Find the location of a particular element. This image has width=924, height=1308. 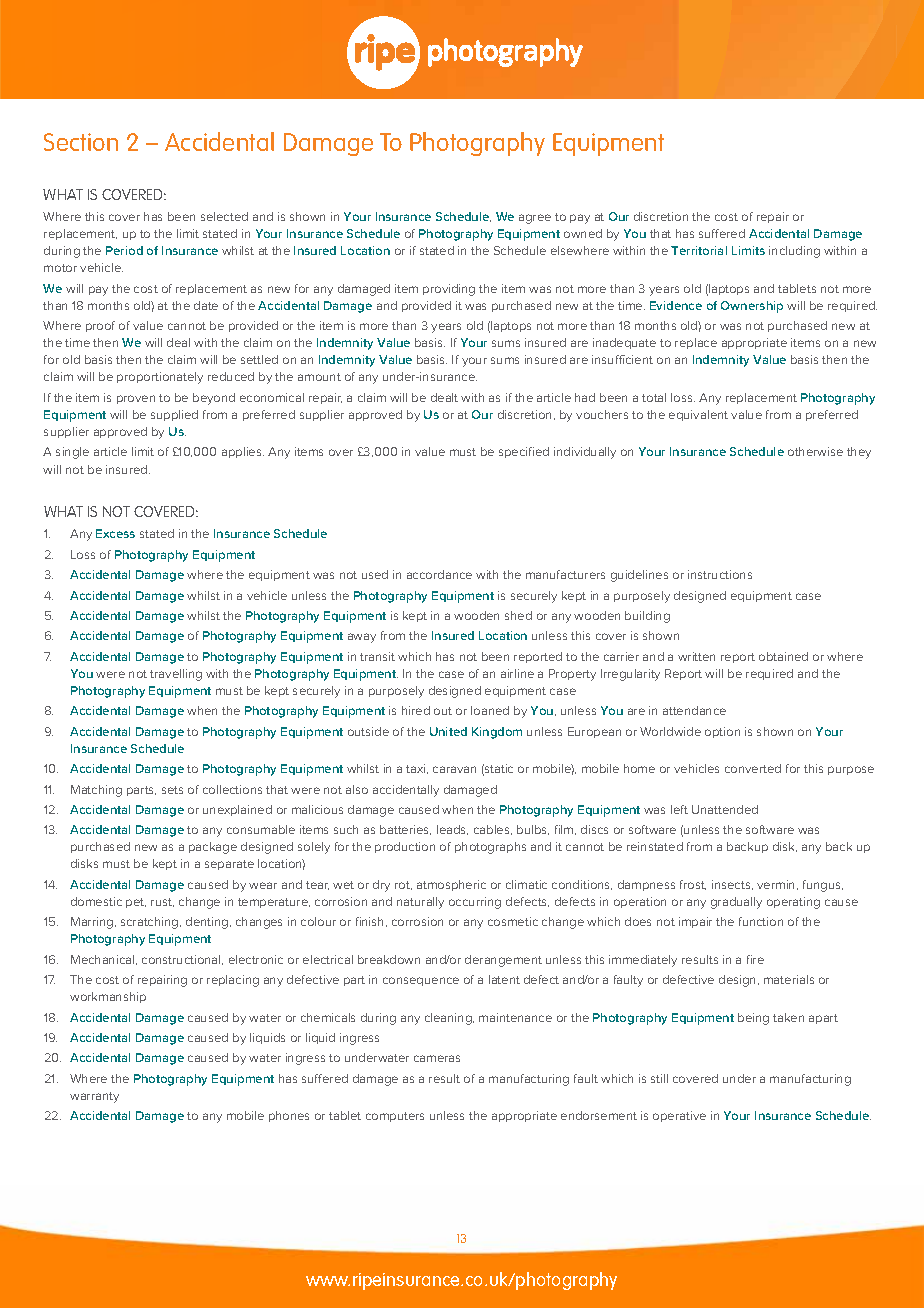

agree is located at coordinates (535, 219).
